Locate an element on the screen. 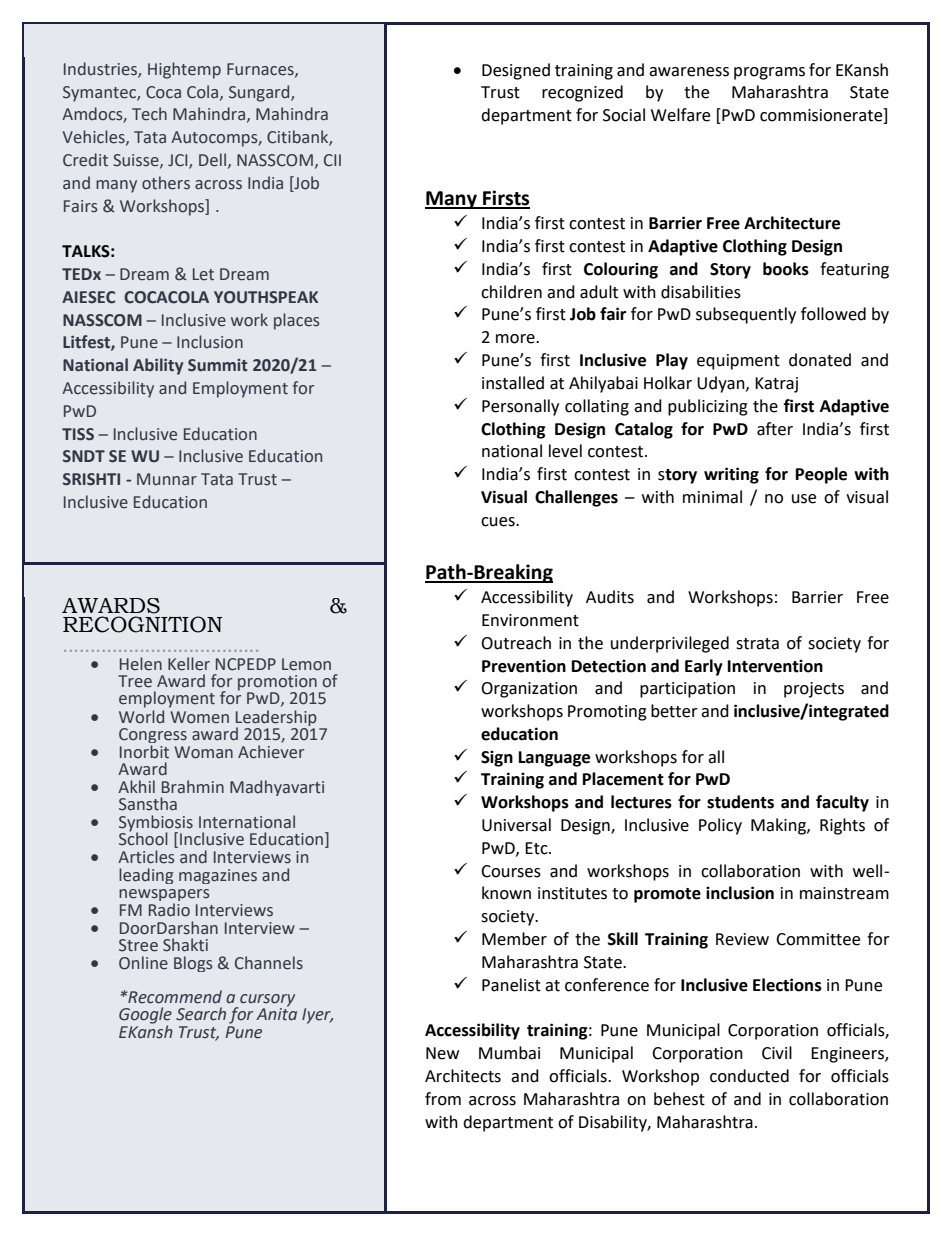 Image resolution: width=952 pixels, height=1233 pixels. programs is located at coordinates (769, 73).
